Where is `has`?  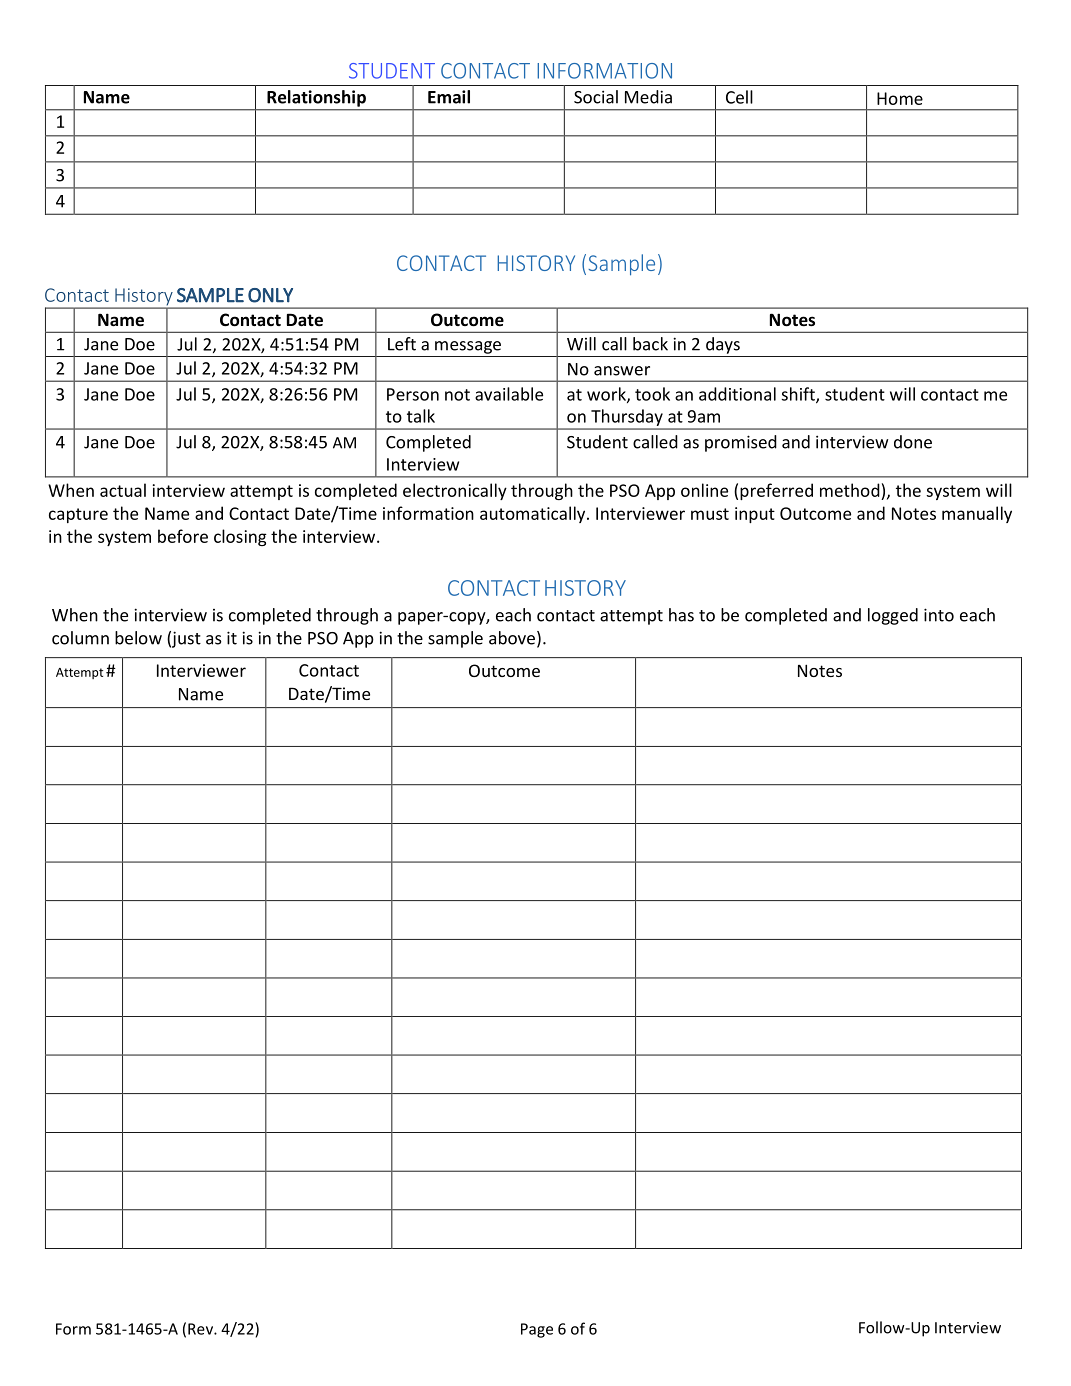 has is located at coordinates (681, 615).
